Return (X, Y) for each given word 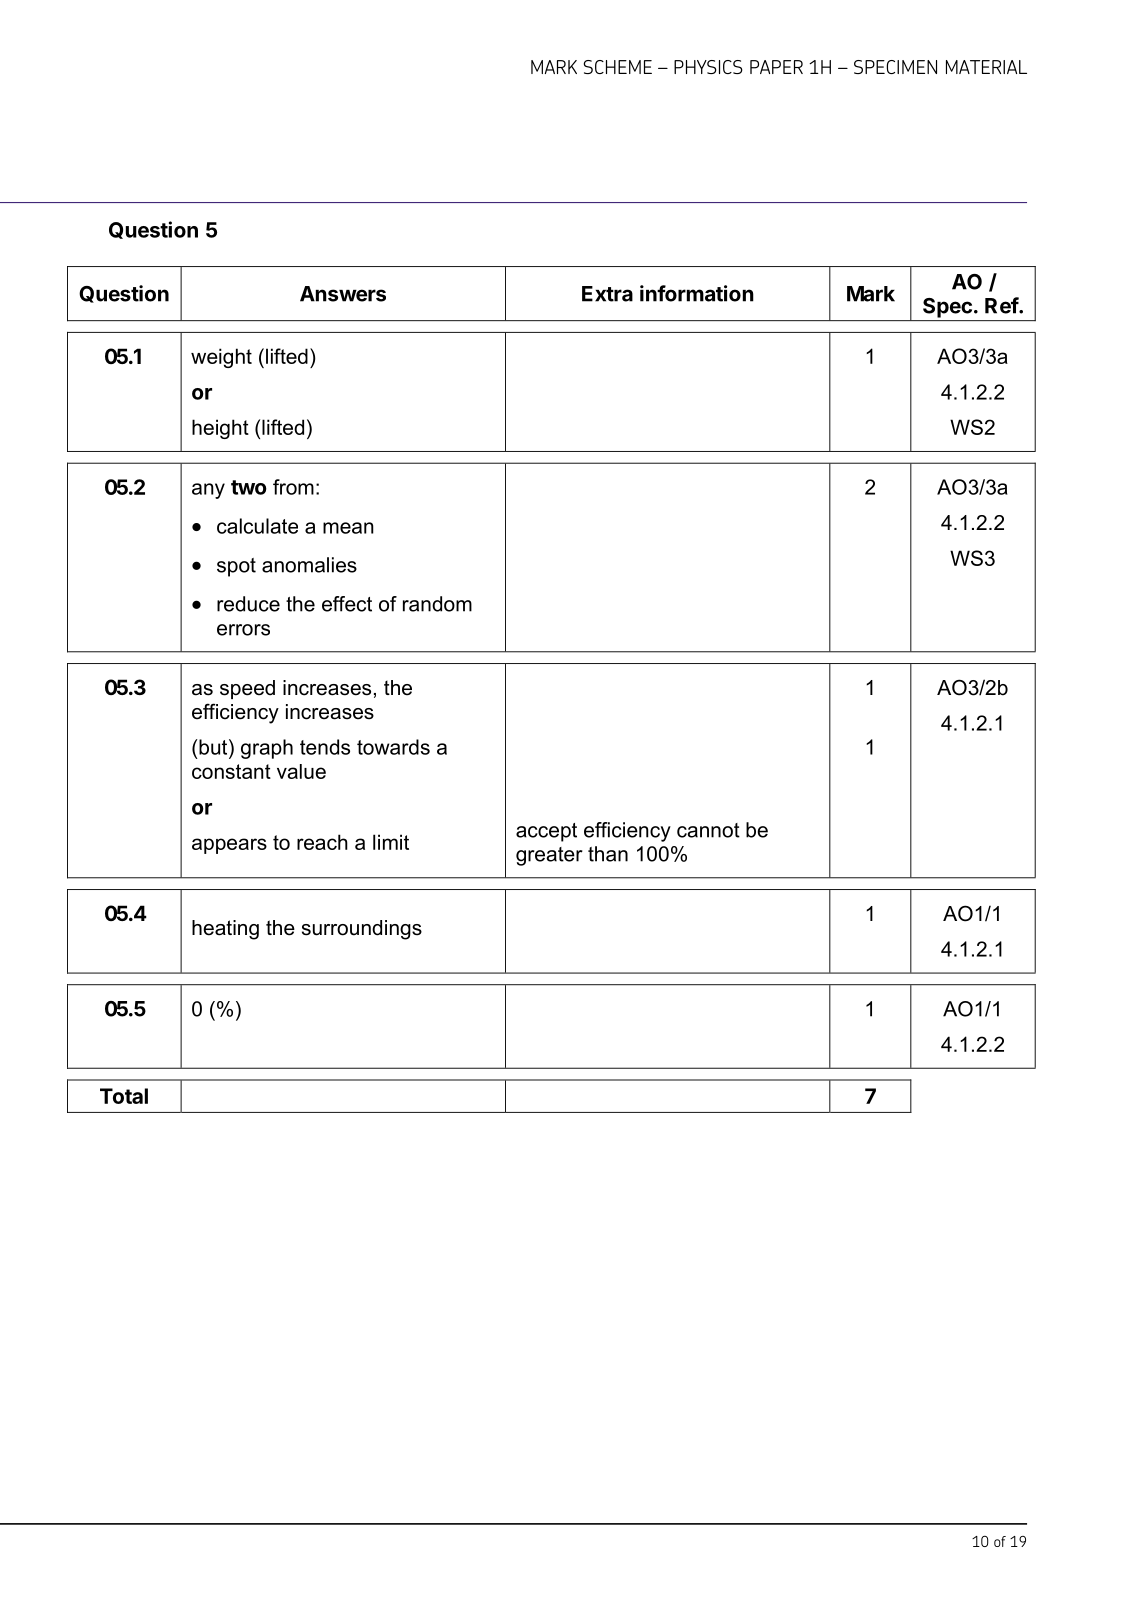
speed (247, 689)
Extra (607, 294)
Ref (1002, 305)
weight (221, 358)
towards (393, 747)
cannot (708, 830)
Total (124, 1096)
